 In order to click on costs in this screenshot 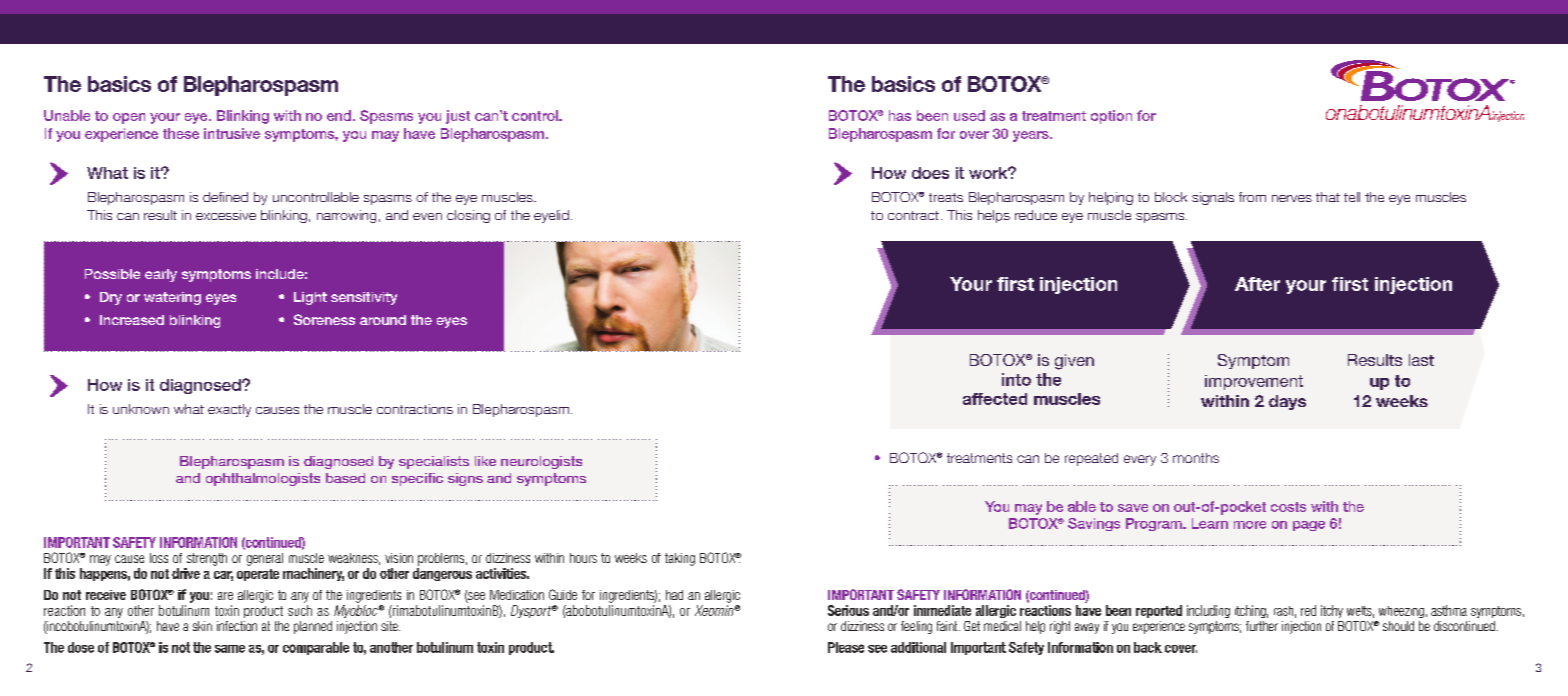, I will do `click(1288, 507)`.
